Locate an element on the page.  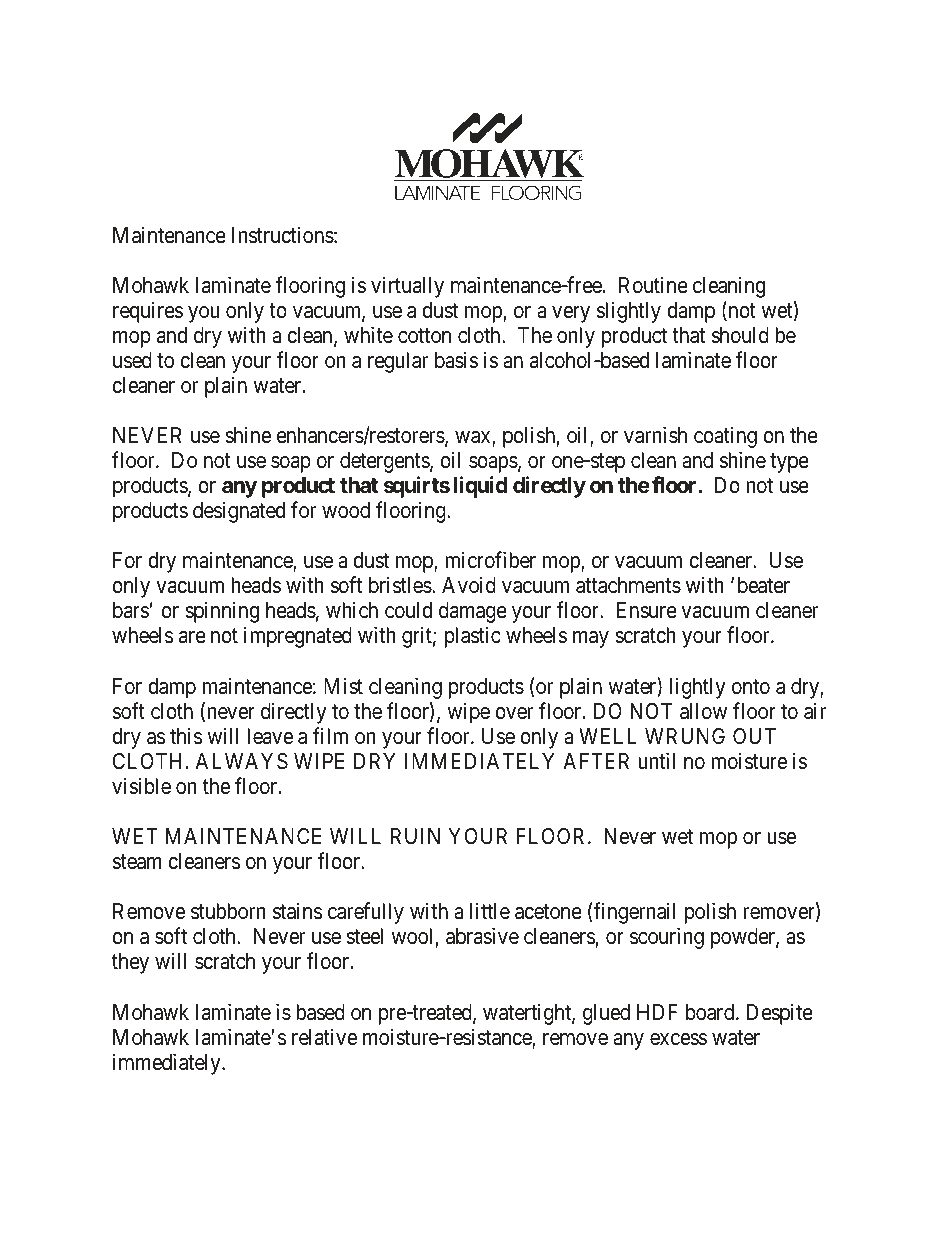
virtually is located at coordinates (407, 287).
